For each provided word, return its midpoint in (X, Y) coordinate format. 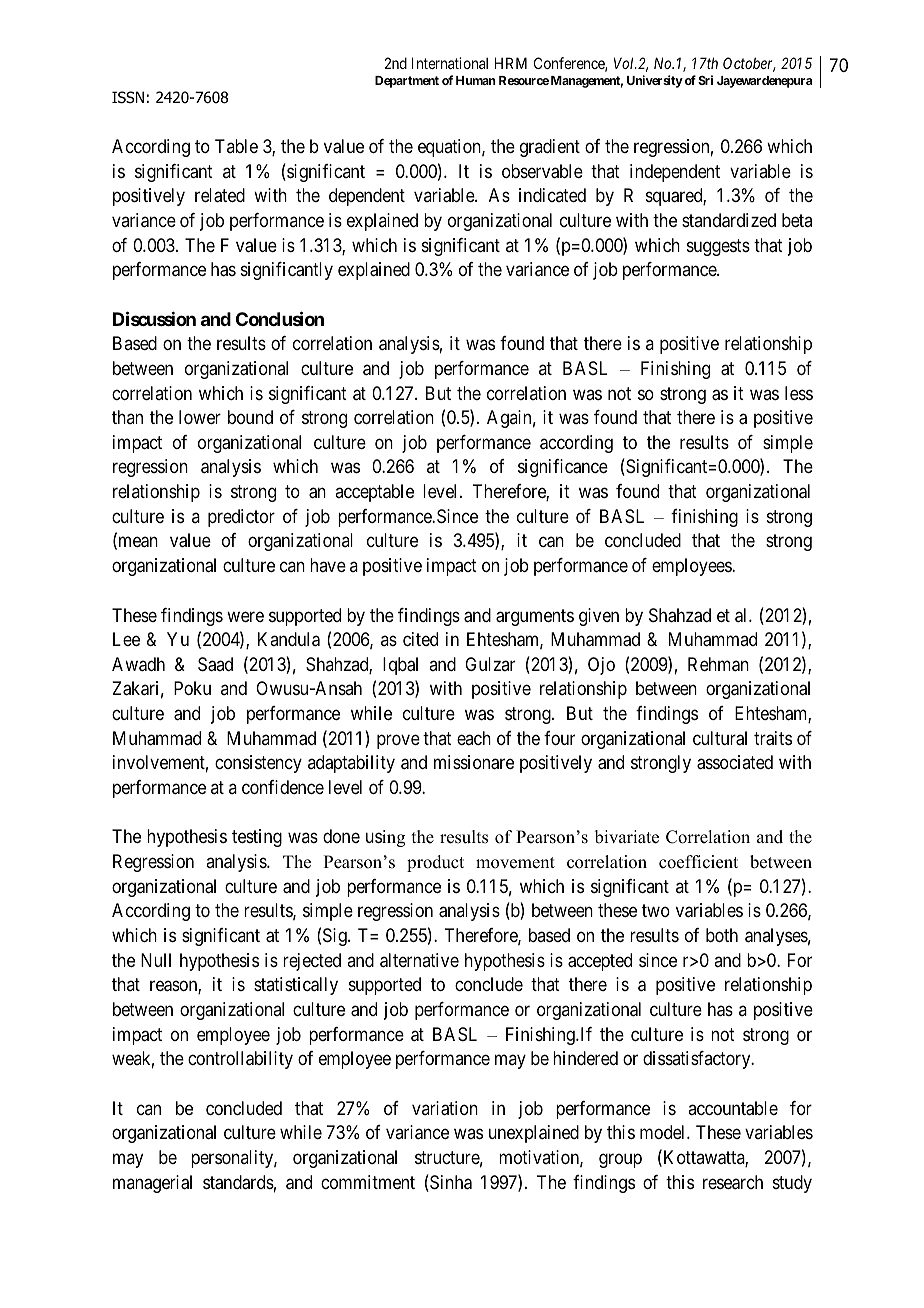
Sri (705, 80)
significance (563, 468)
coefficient (698, 862)
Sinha (450, 1183)
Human (476, 80)
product (435, 863)
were (245, 616)
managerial (152, 1184)
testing (257, 838)
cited (420, 639)
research (733, 1182)
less (799, 393)
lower (200, 417)
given (599, 617)
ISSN (128, 97)
